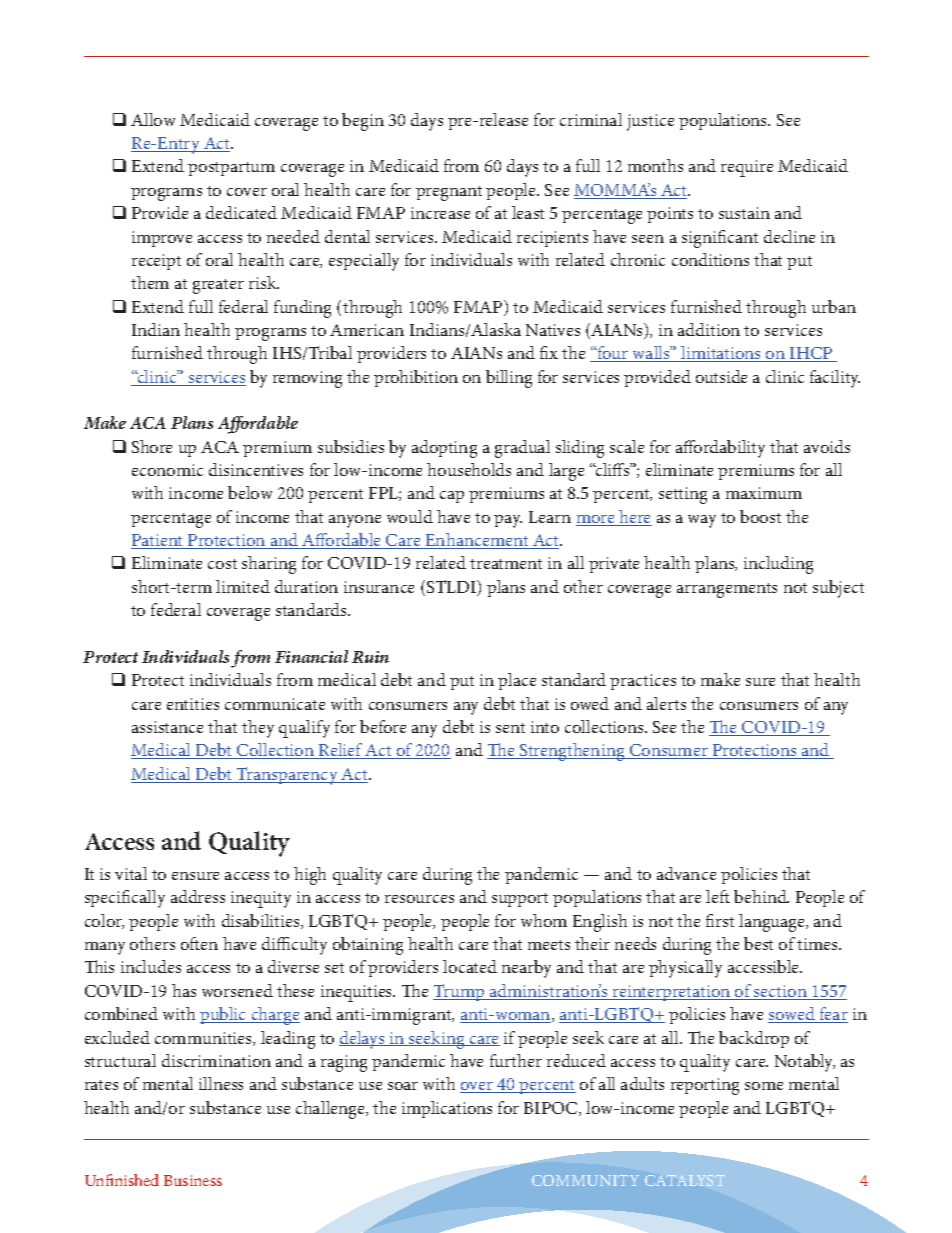 Image resolution: width=952 pixels, height=1233 pixels. I want to click on implications, so click(447, 1109).
